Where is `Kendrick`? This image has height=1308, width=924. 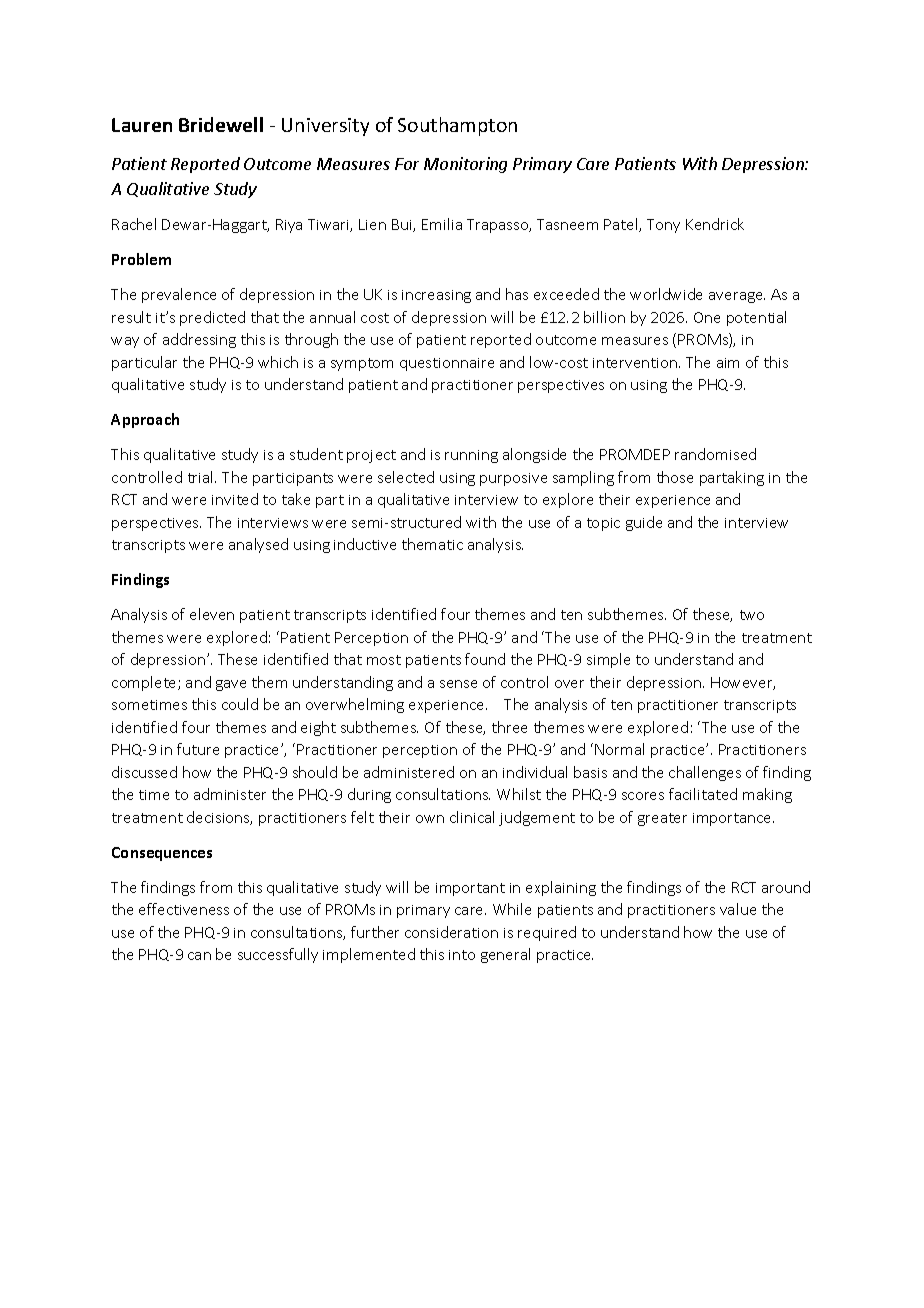
Kendrick is located at coordinates (715, 224).
